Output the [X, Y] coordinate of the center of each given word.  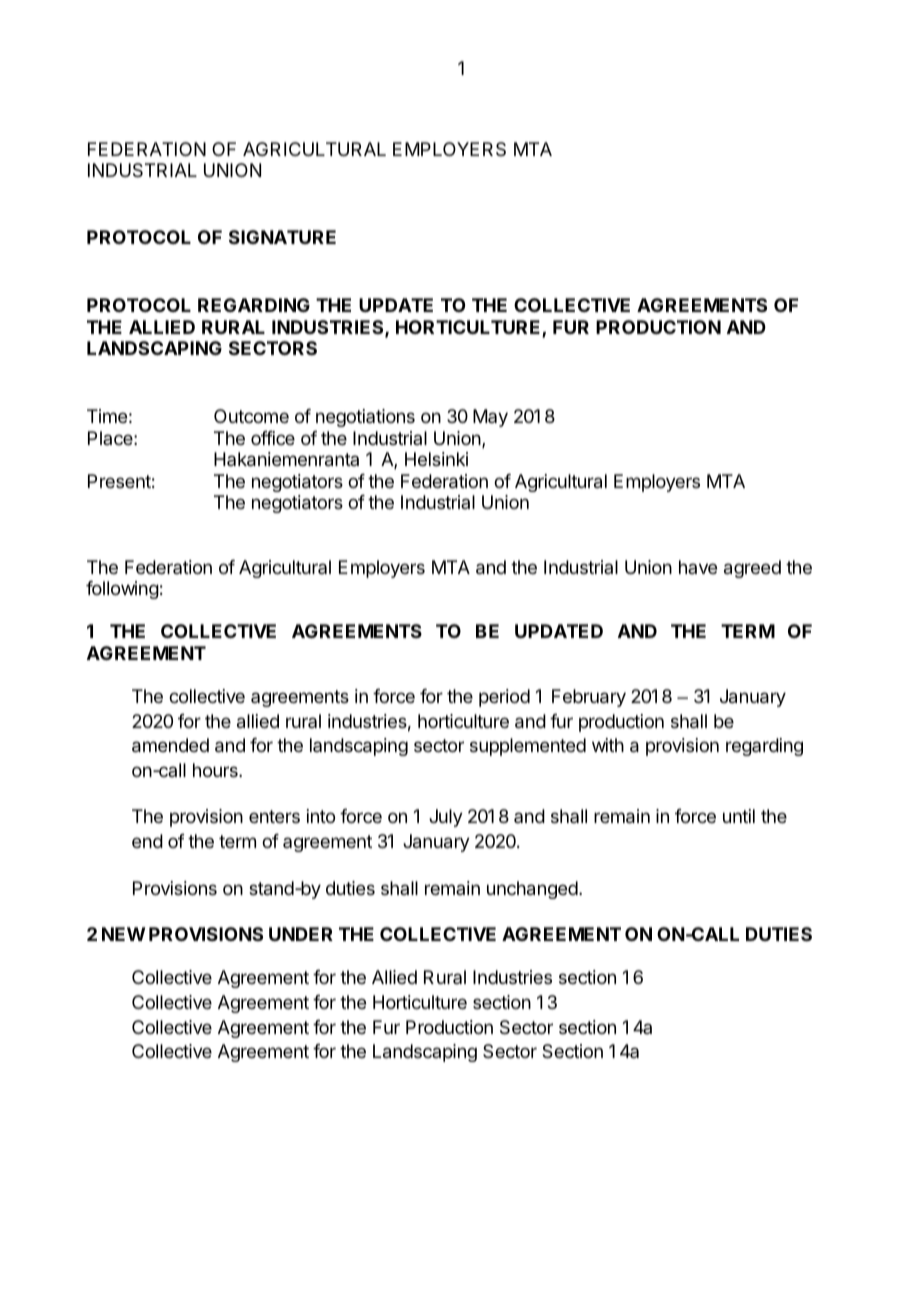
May [490, 418]
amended [170, 745]
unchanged [532, 890]
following [122, 590]
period [504, 698]
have [698, 567]
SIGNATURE [282, 237]
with [608, 745]
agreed [752, 569]
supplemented [528, 747]
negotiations [365, 418]
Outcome [251, 416]
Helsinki [436, 459]
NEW [123, 934]
